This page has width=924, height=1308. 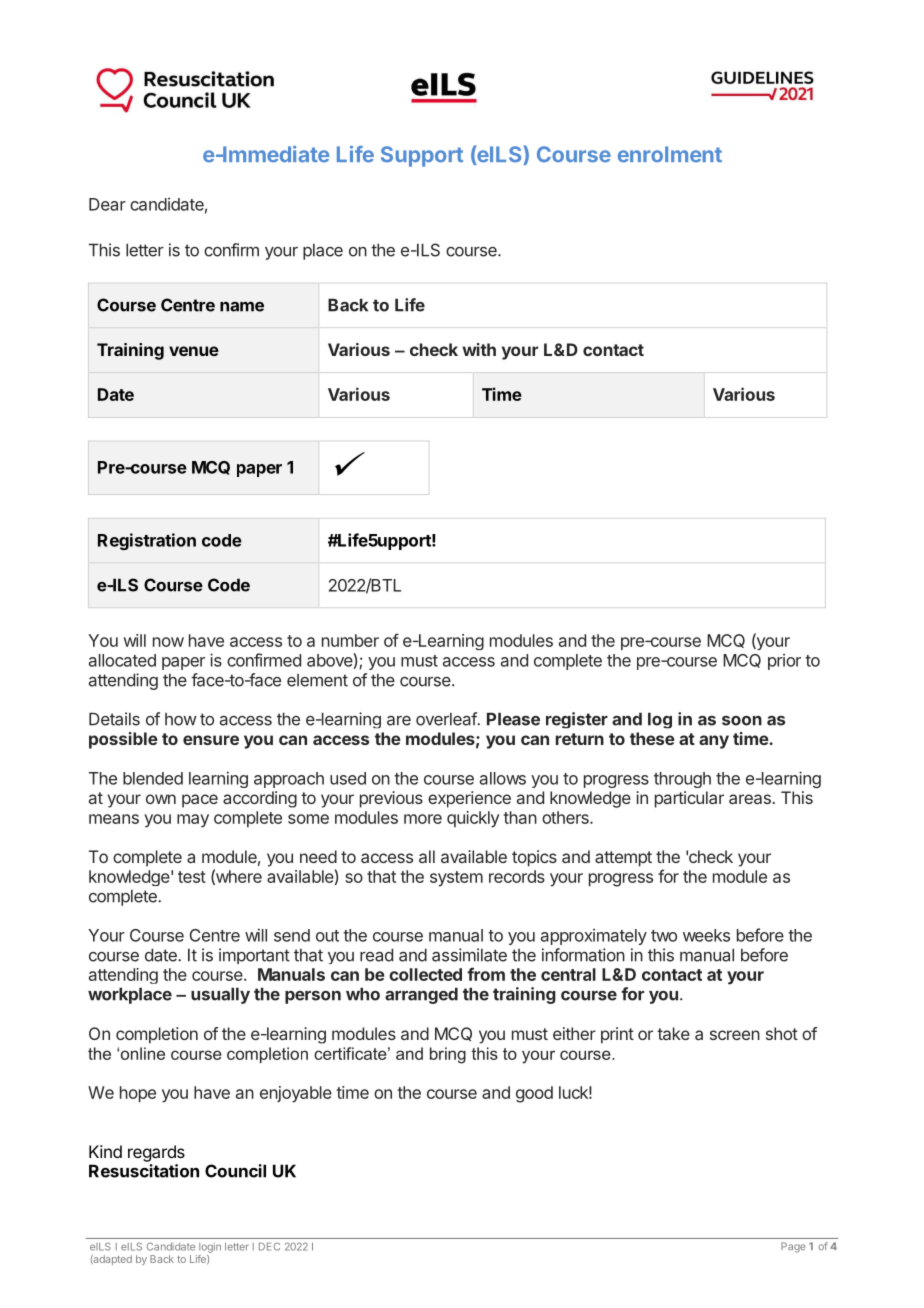 I want to click on with, so click(x=479, y=349).
